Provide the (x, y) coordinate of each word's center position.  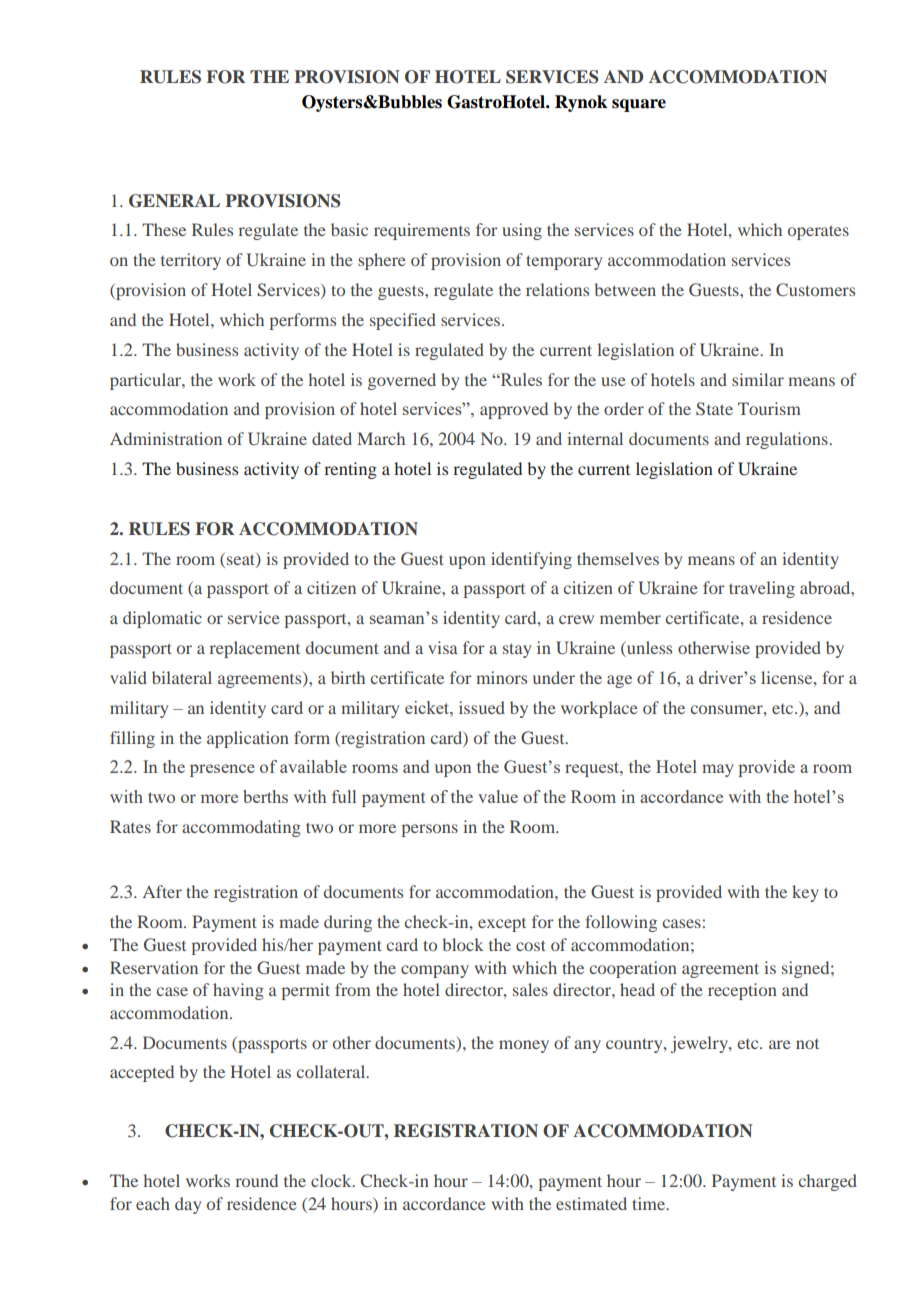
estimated (591, 1203)
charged (828, 1182)
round (257, 1180)
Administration (166, 438)
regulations (788, 440)
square (639, 105)
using (522, 231)
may (718, 770)
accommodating (241, 828)
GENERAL (174, 201)
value (498, 796)
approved (514, 410)
